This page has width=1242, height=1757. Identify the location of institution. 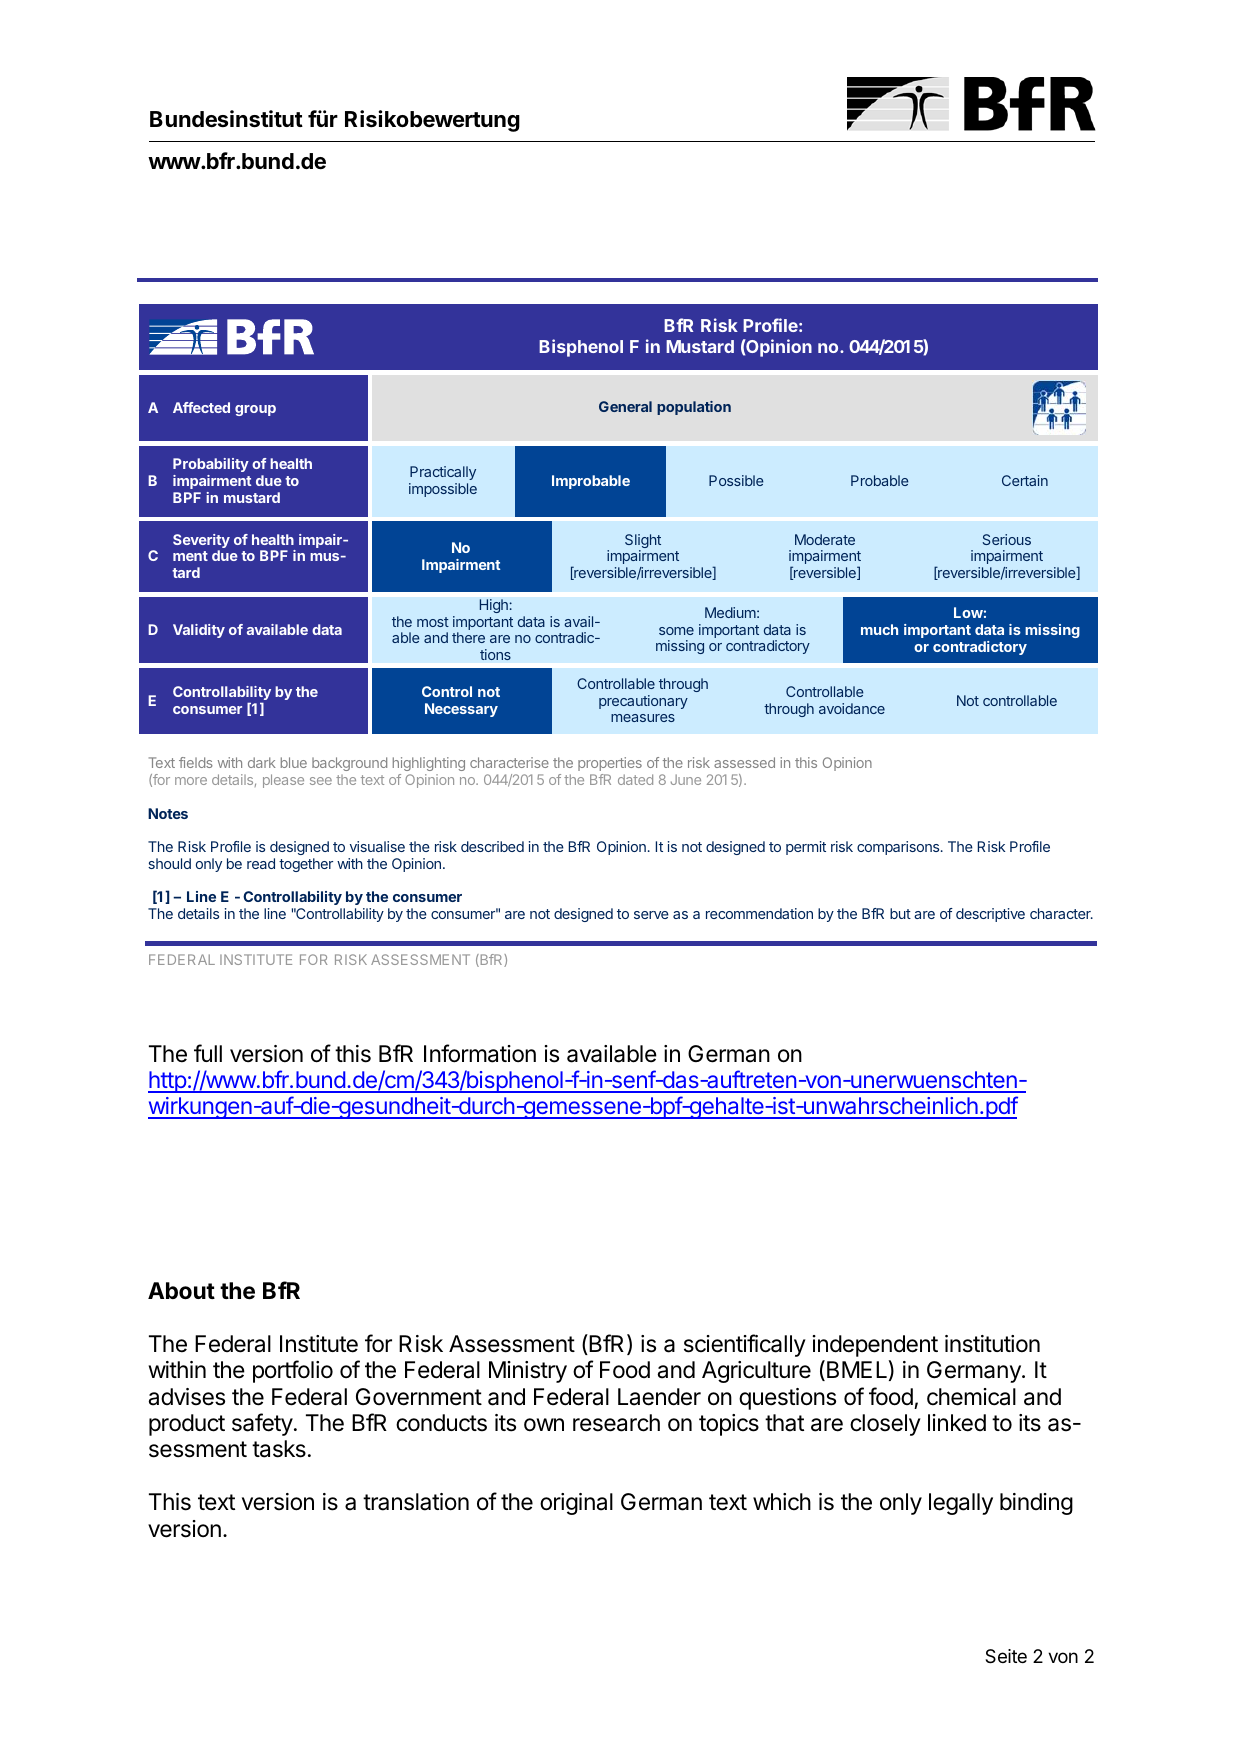
(992, 1344).
